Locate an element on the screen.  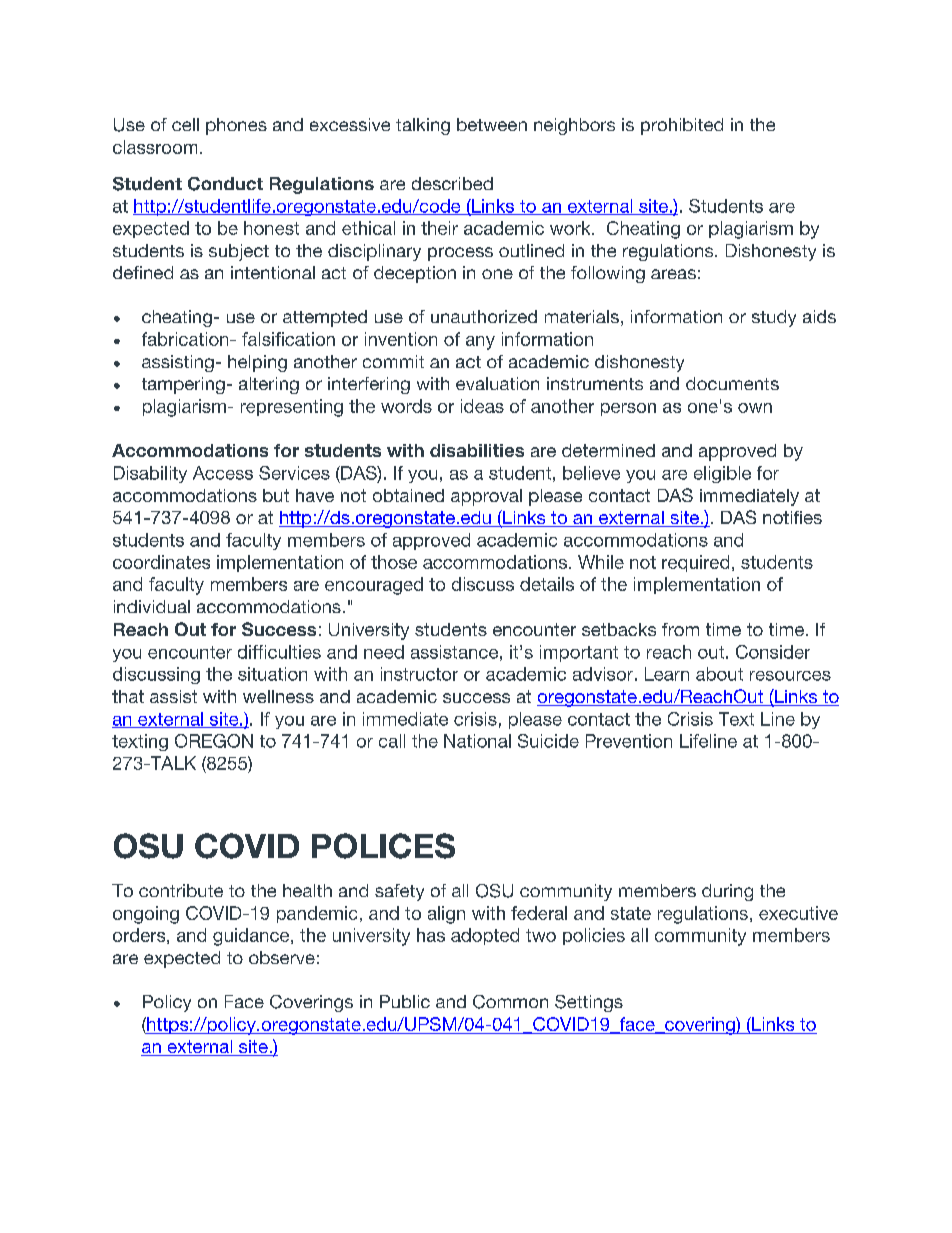
details is located at coordinates (547, 584).
